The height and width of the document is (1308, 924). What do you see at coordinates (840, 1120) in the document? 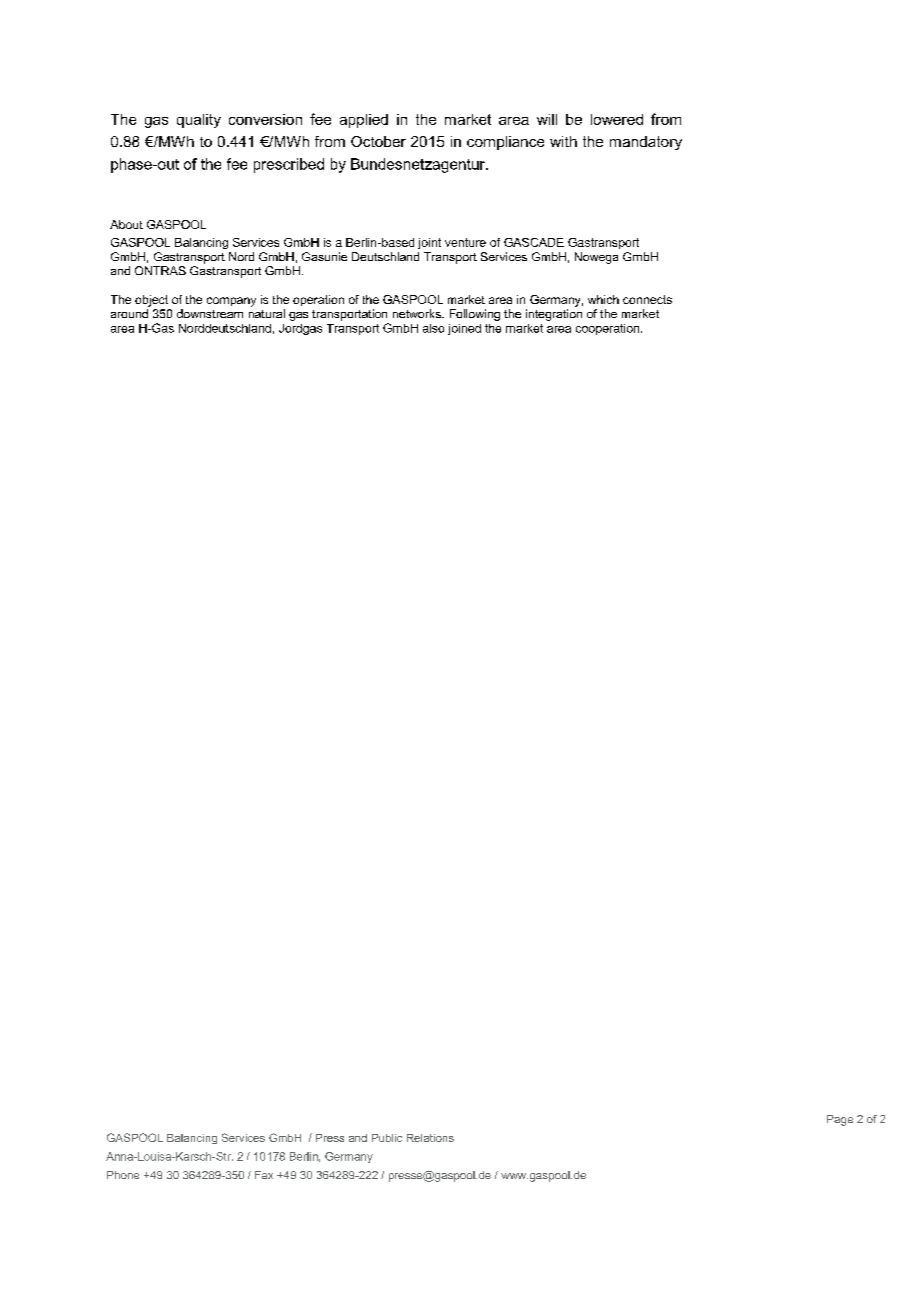
I see `Page` at bounding box center [840, 1120].
